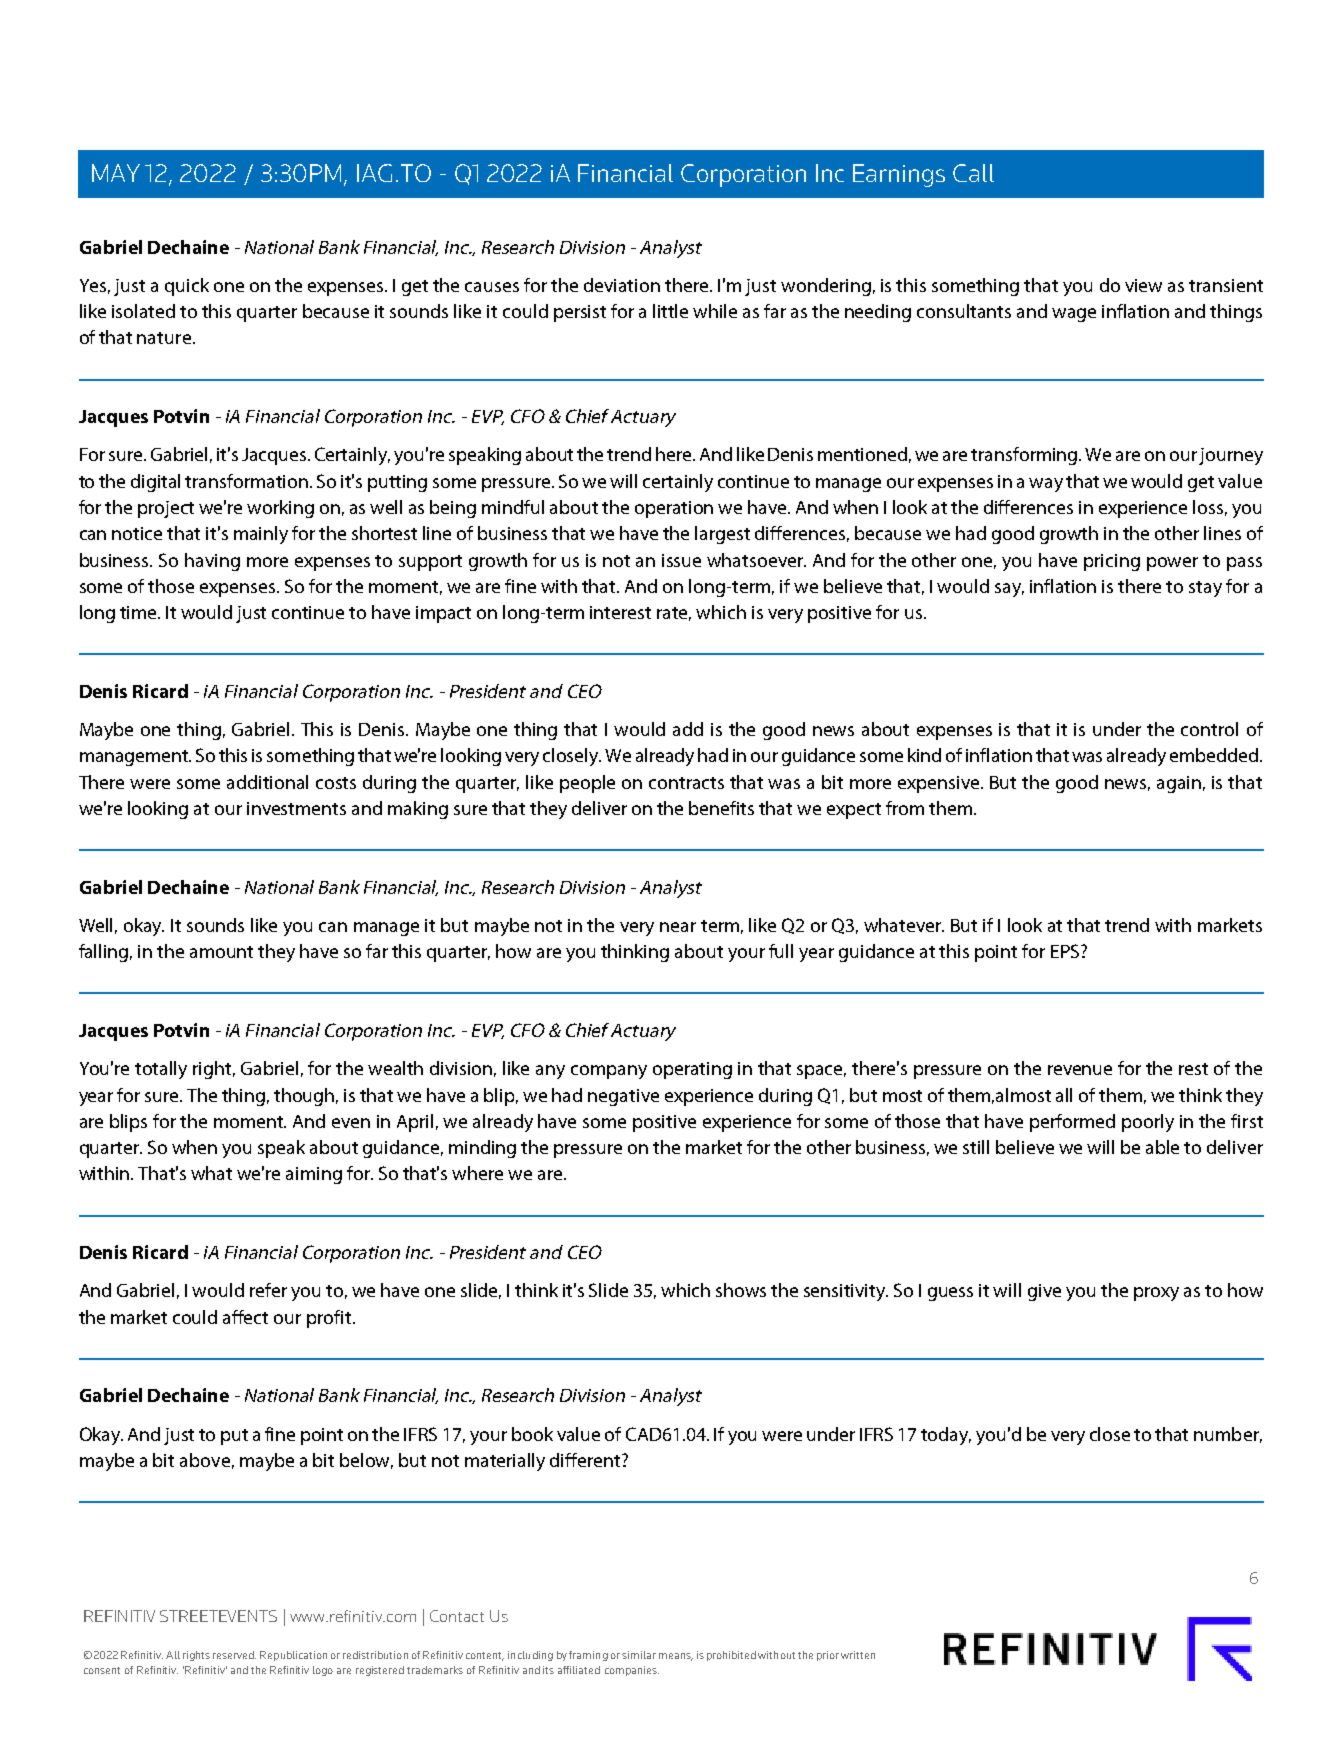 This screenshot has height=1737, width=1342. Describe the element at coordinates (221, 952) in the screenshot. I see `amount` at that location.
